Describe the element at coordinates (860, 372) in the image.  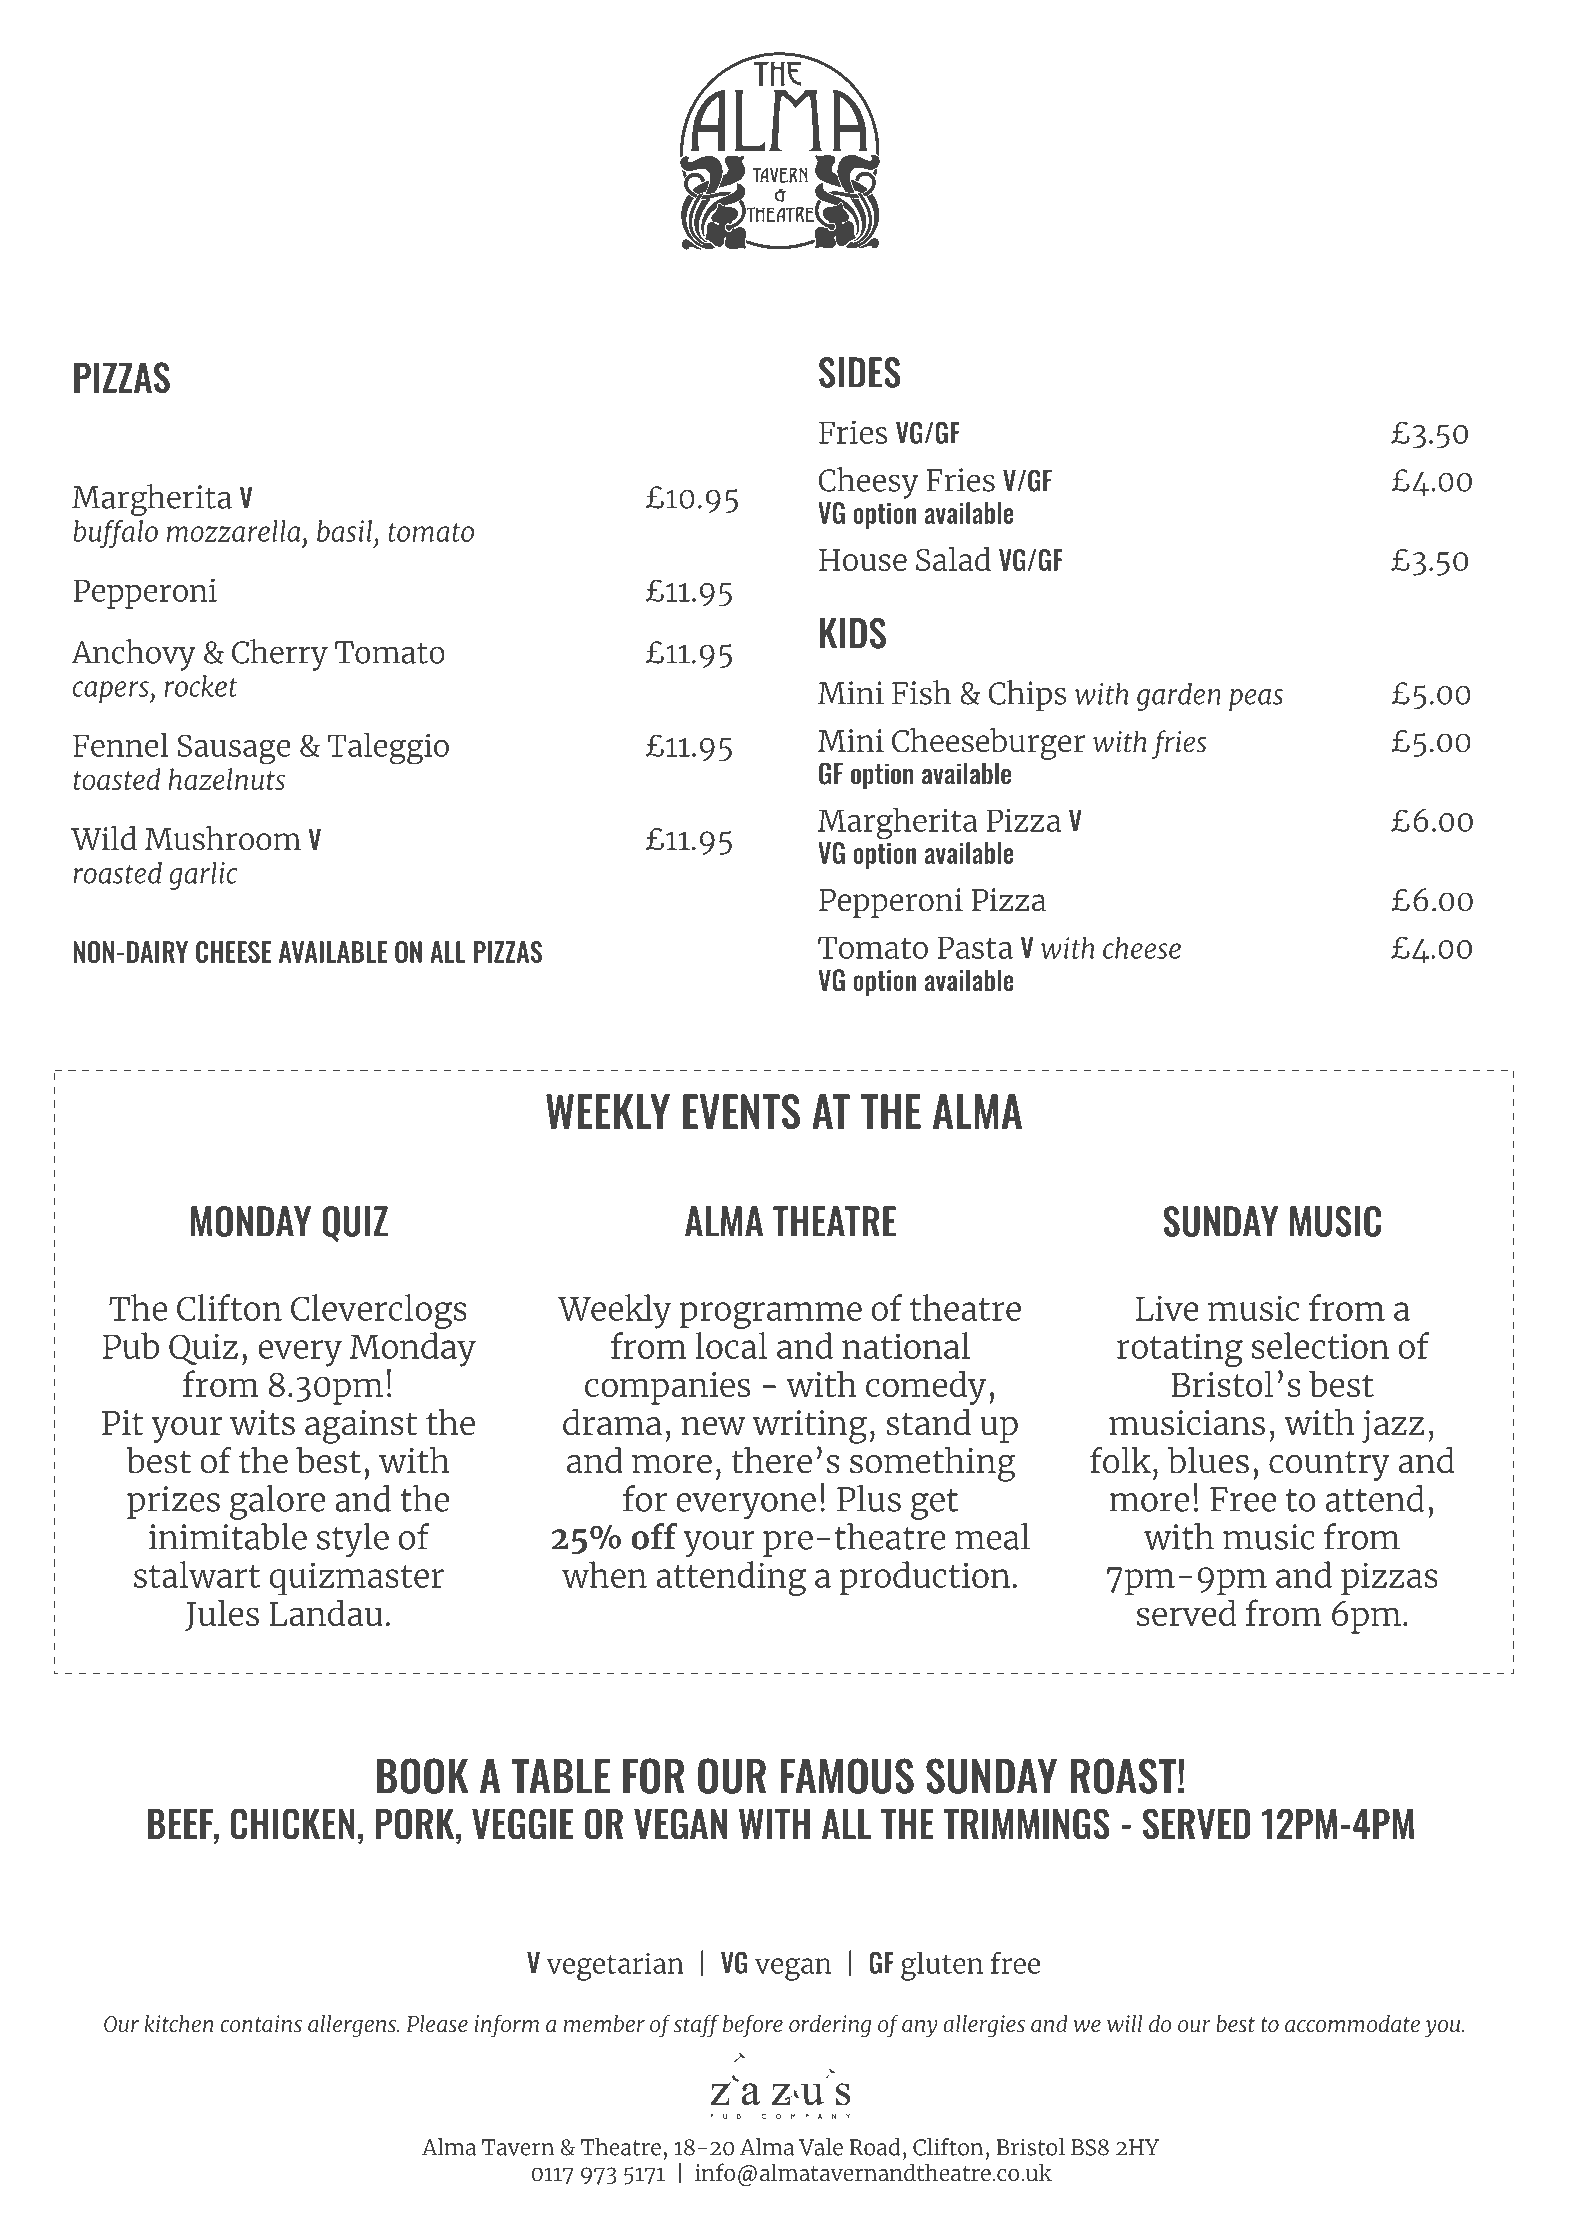
I see `SIDES` at that location.
